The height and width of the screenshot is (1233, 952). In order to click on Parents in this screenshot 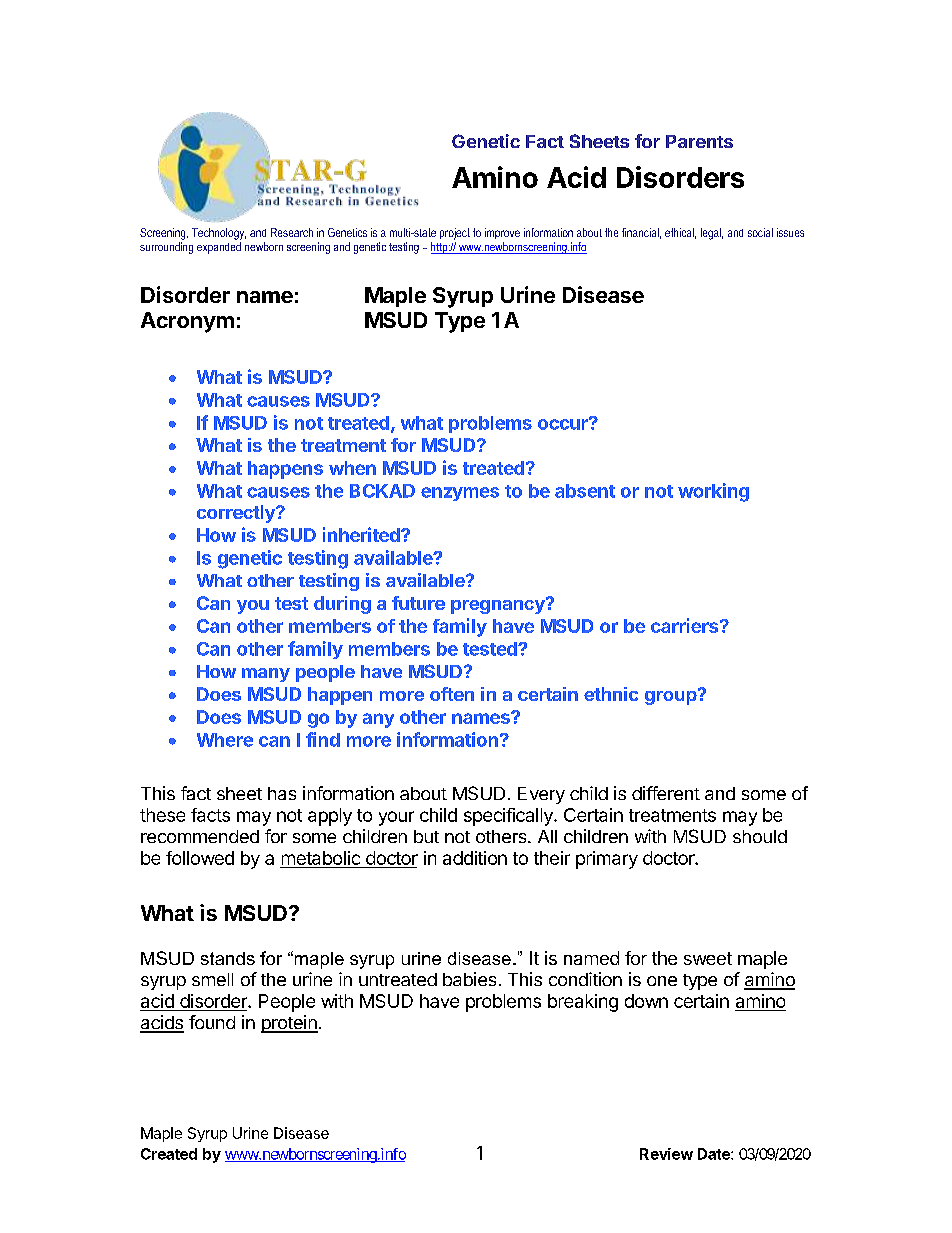, I will do `click(699, 141)`.
